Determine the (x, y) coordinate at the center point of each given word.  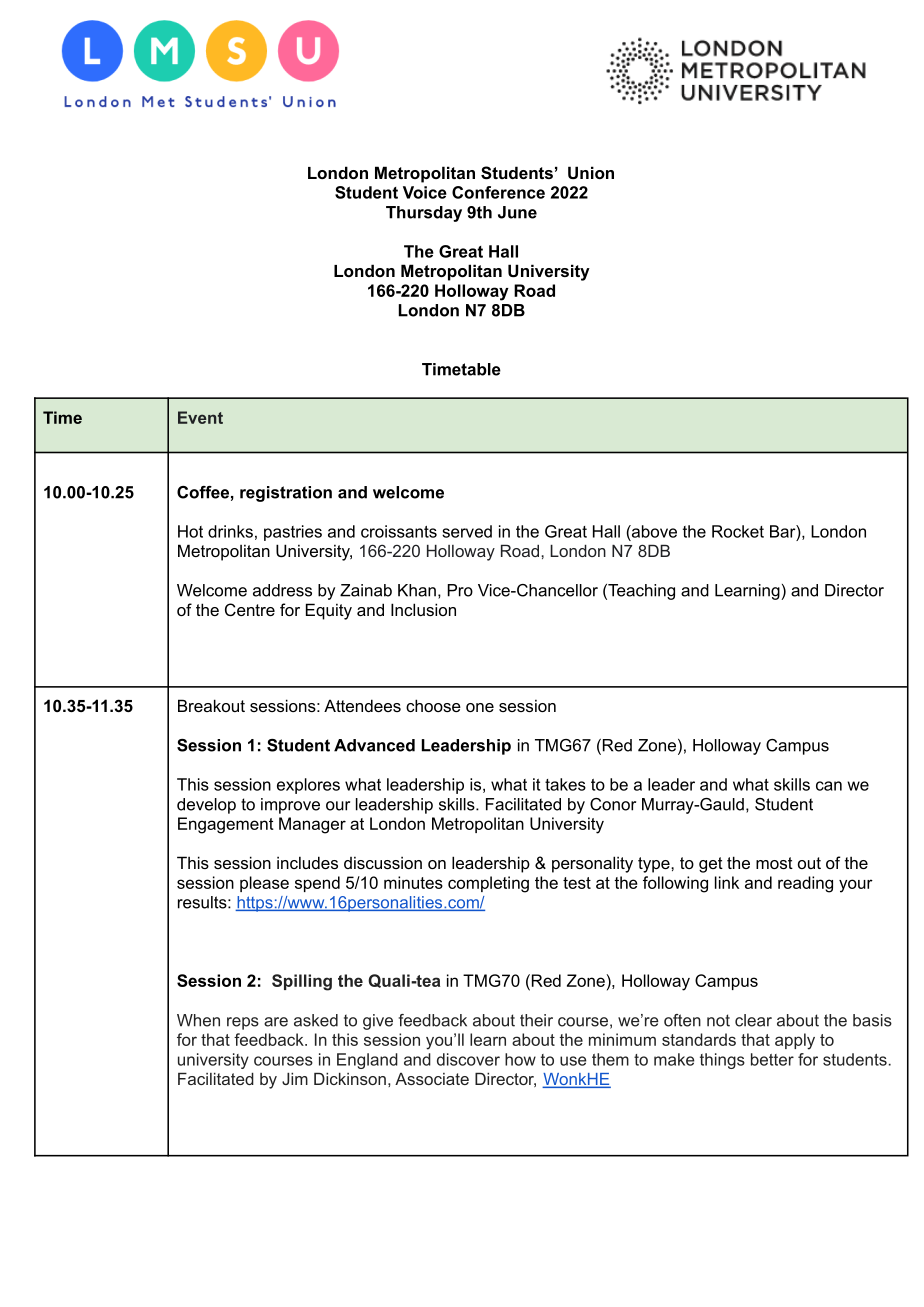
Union (591, 172)
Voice (425, 192)
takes (565, 784)
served (467, 531)
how (520, 1059)
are (276, 1022)
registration (286, 494)
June (517, 212)
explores (308, 786)
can (829, 786)
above (653, 531)
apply (795, 1041)
